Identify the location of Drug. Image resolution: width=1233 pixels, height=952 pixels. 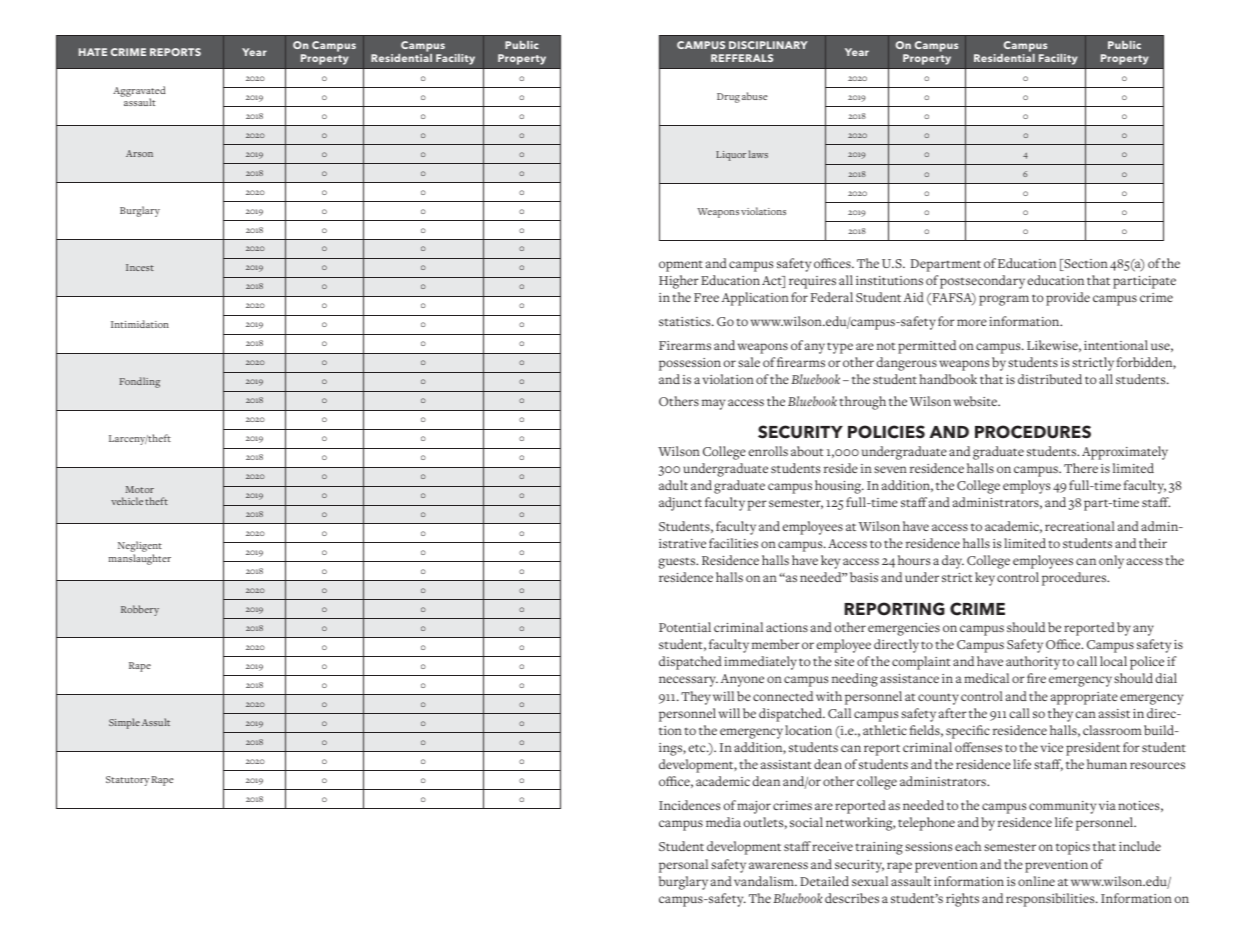
(728, 98).
